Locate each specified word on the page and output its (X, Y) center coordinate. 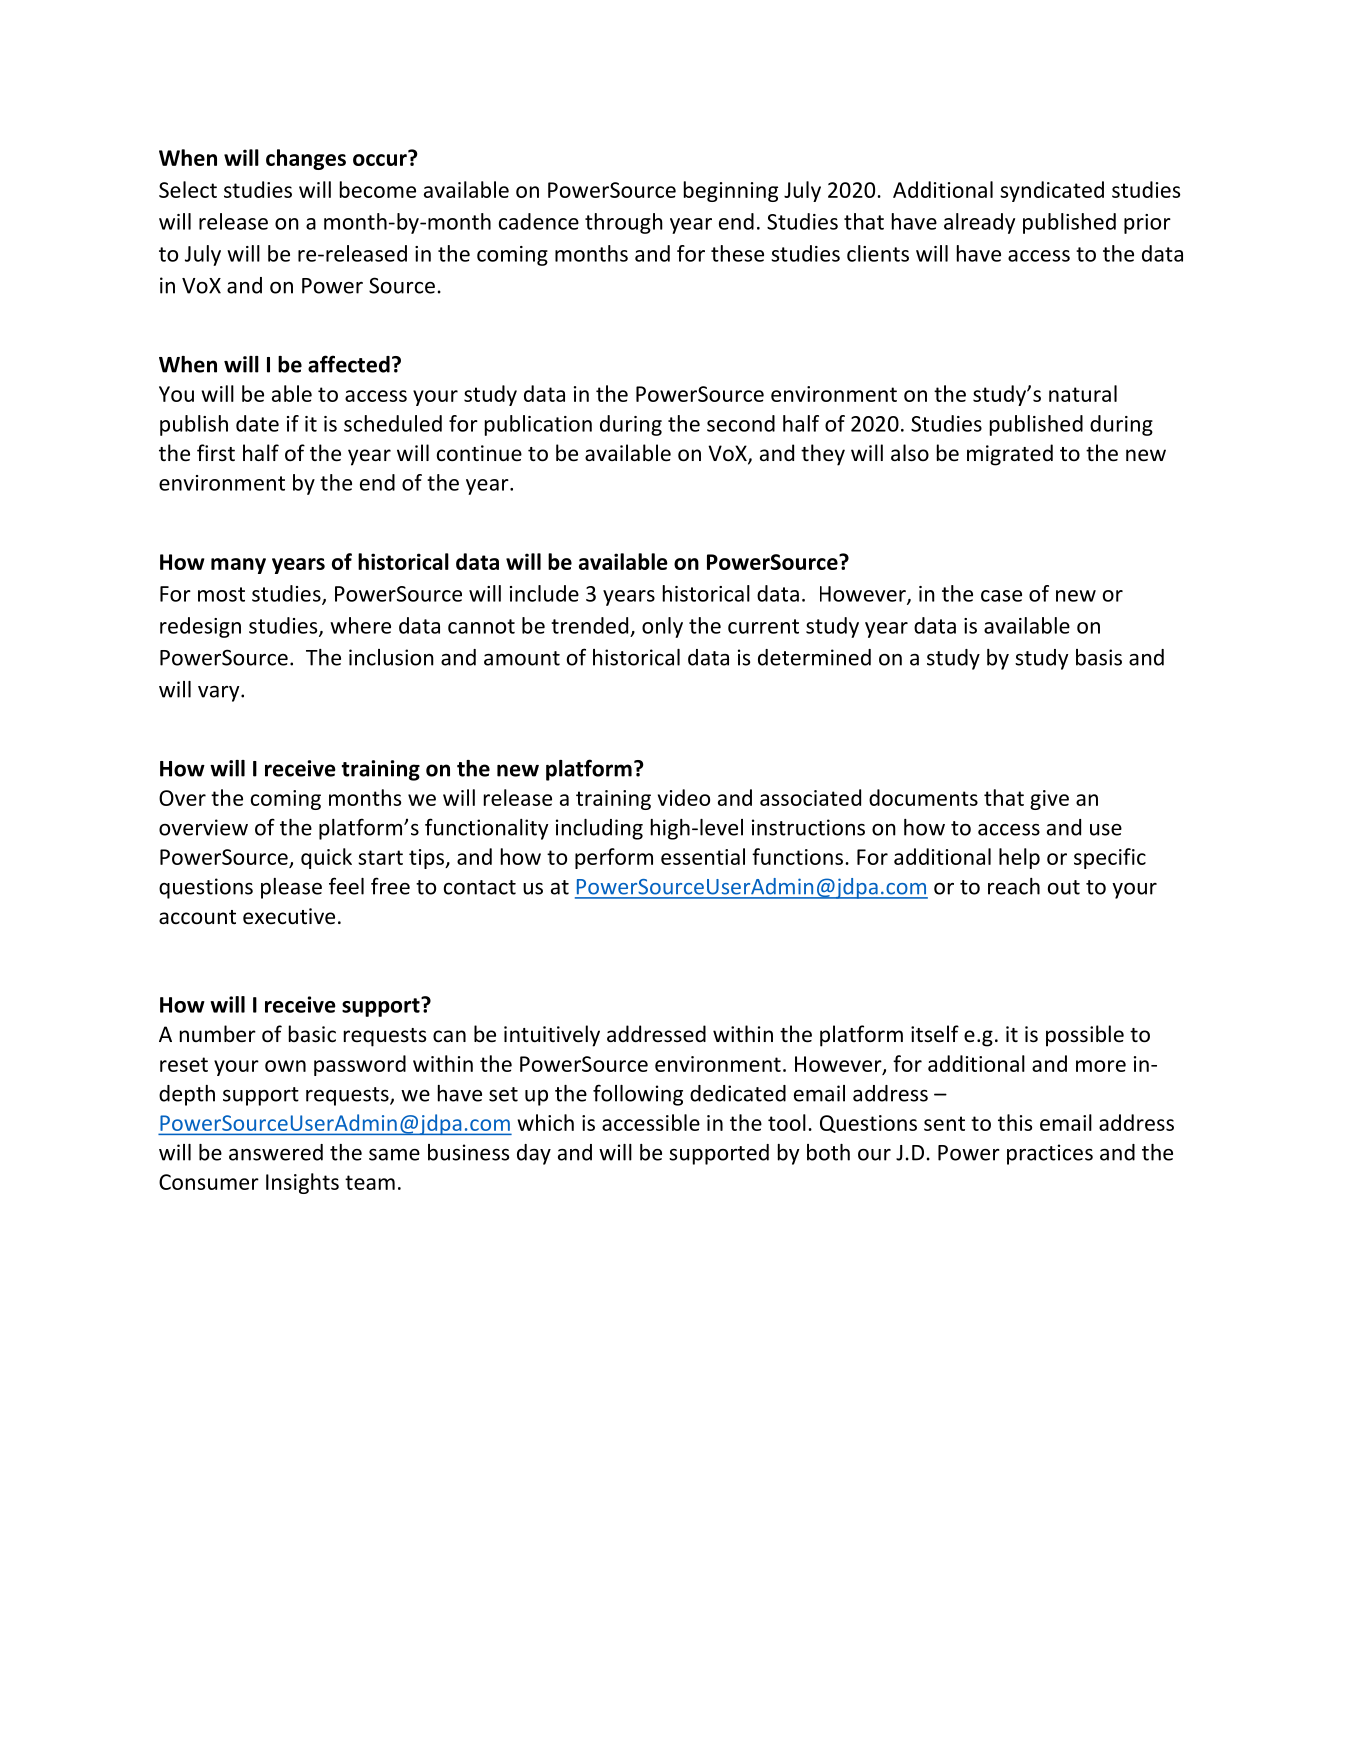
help (1019, 858)
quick (326, 858)
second (741, 423)
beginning (731, 191)
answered (276, 1152)
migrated (1010, 455)
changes (306, 159)
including (599, 829)
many (238, 566)
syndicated (1052, 191)
